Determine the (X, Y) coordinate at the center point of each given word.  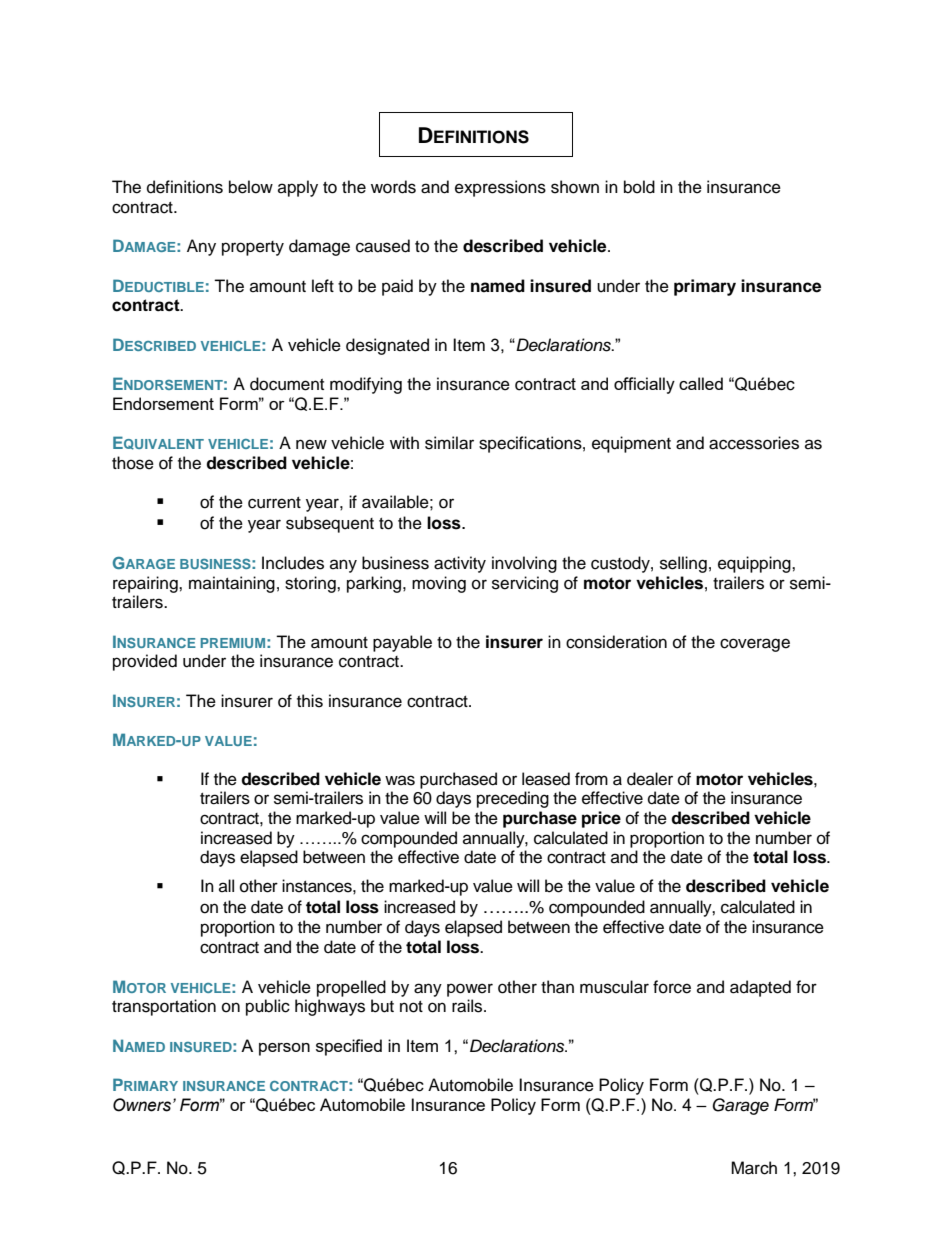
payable (402, 643)
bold (639, 187)
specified (349, 1047)
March (754, 1168)
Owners (143, 1105)
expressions (500, 188)
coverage (755, 645)
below (251, 187)
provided (145, 662)
